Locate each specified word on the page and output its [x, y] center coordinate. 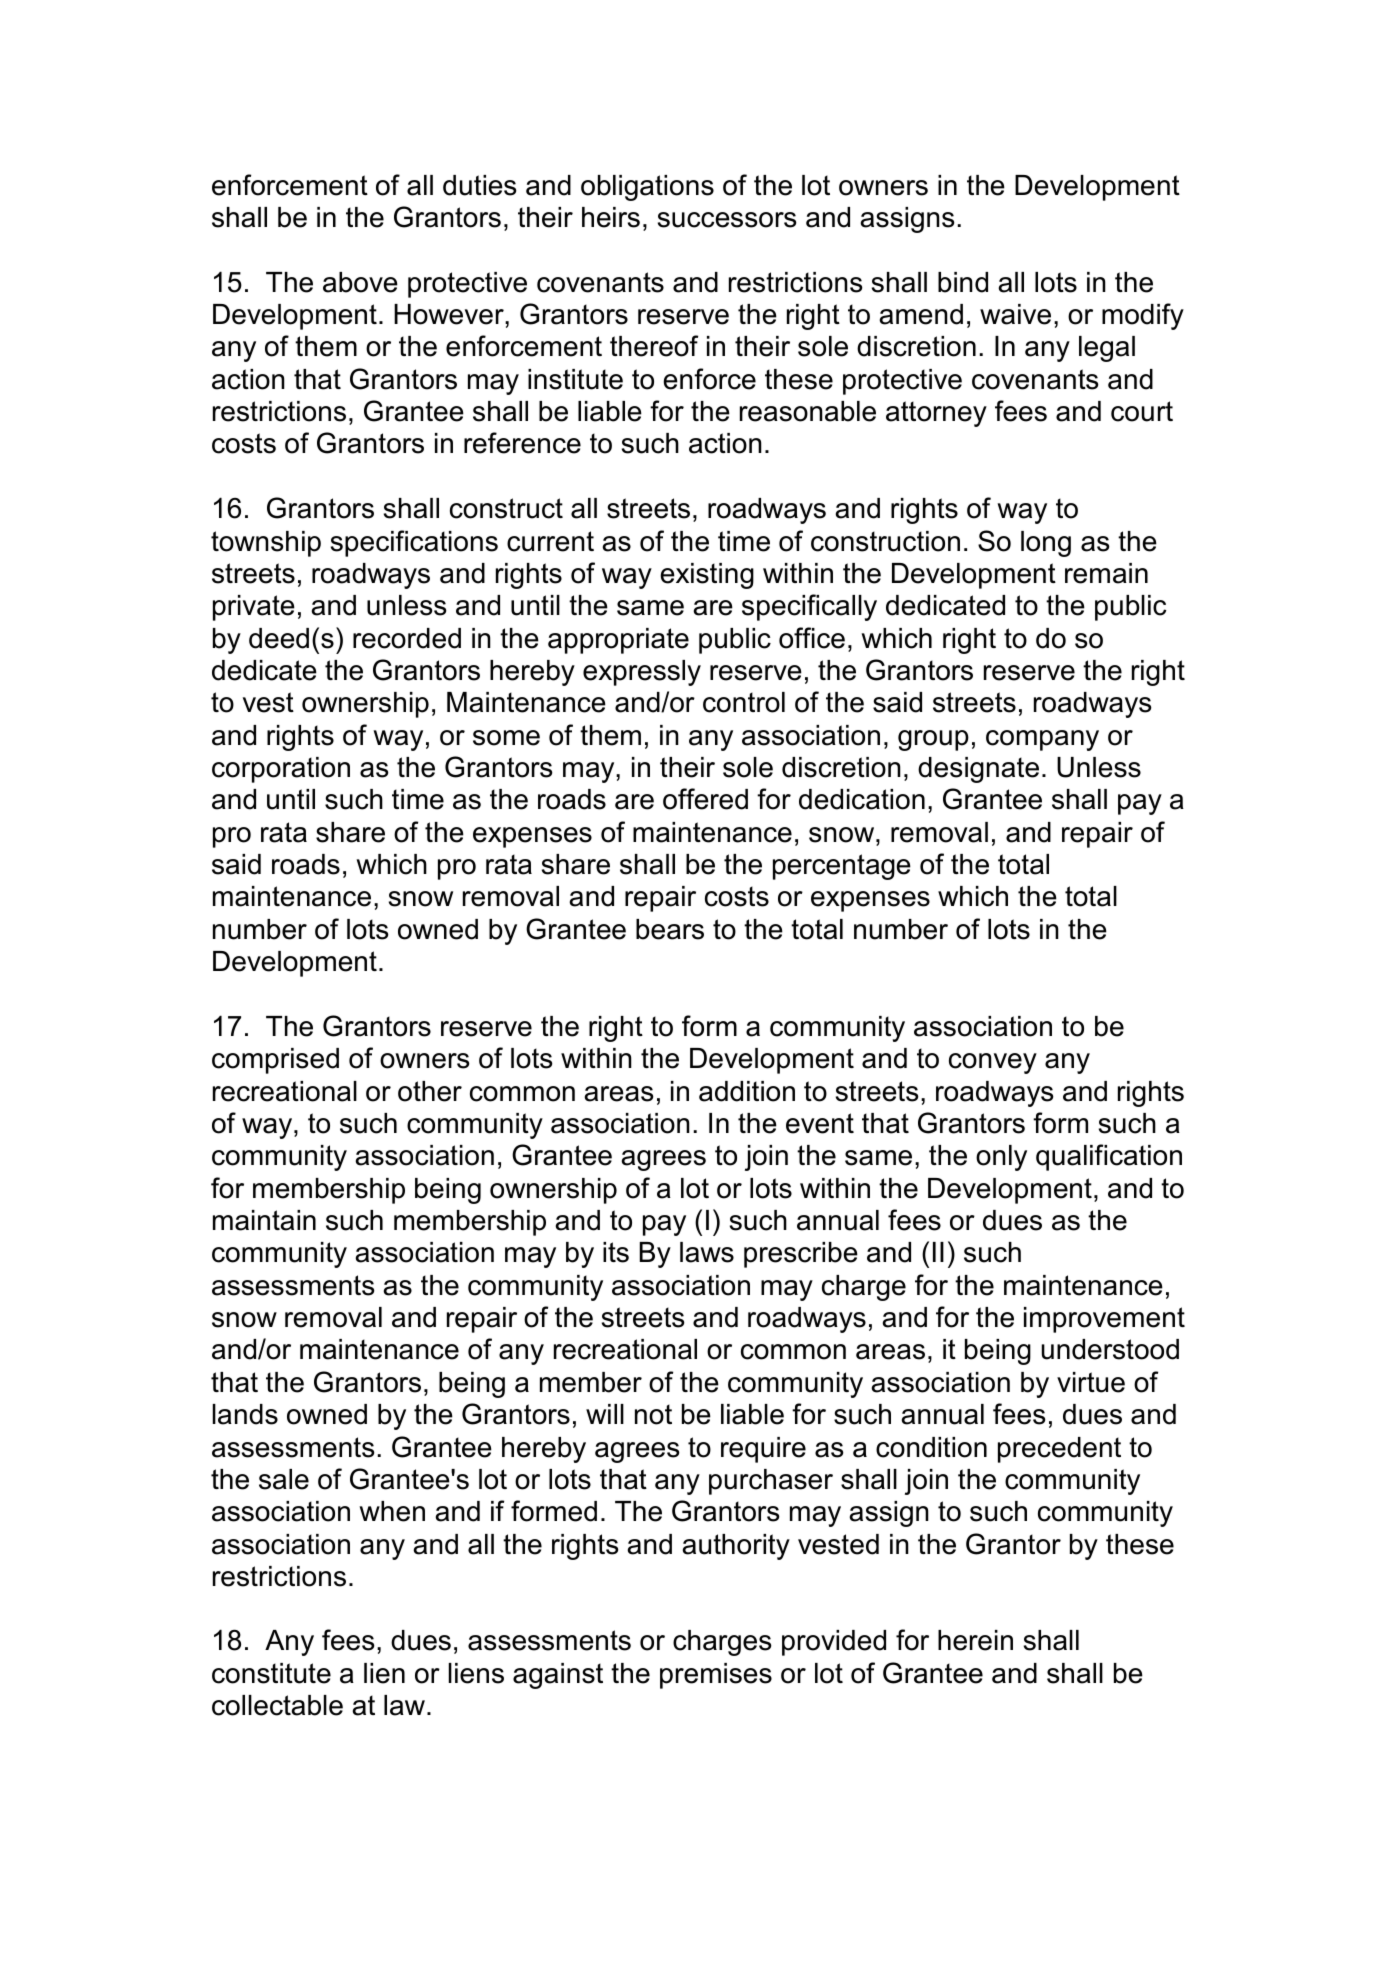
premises [716, 1676]
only [1001, 1158]
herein [975, 1640]
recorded [407, 638]
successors [727, 220]
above [360, 282]
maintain [264, 1220]
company [1042, 740]
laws [707, 1252]
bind [963, 282]
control [744, 702]
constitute [271, 1673]
